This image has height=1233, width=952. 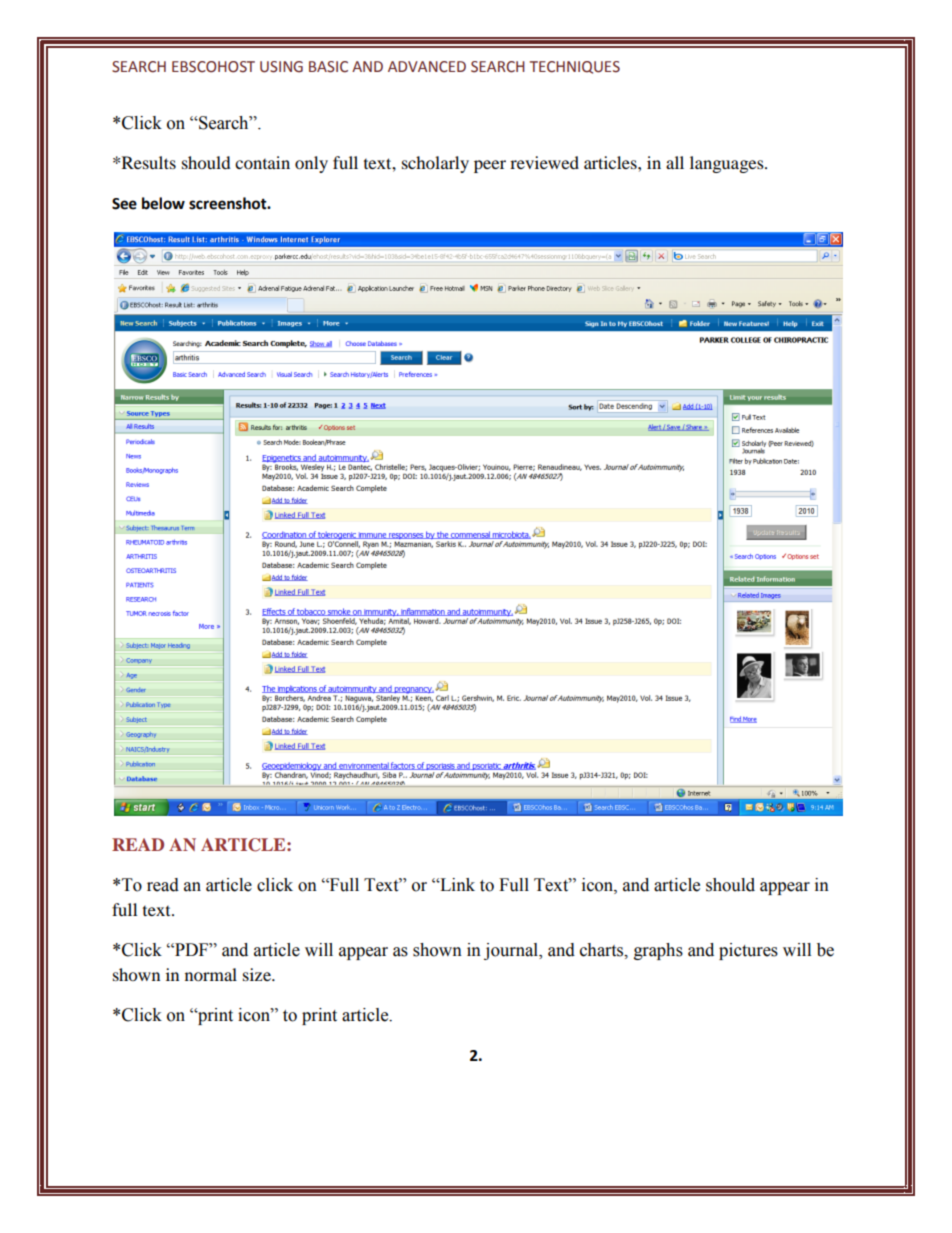 I want to click on USING, so click(x=281, y=67).
